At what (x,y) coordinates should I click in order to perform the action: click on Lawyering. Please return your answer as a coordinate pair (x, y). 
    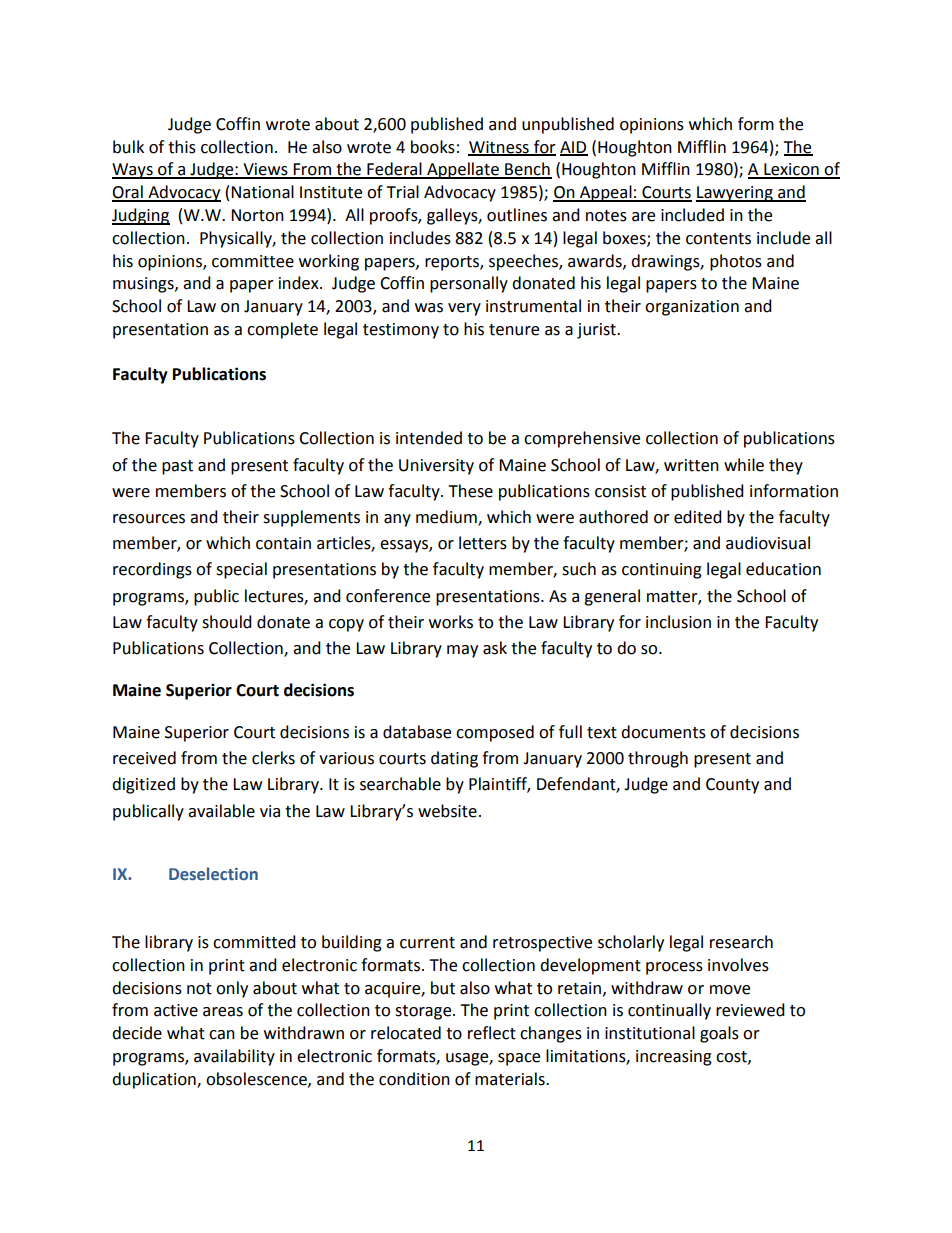
    Looking at the image, I should click on (735, 194).
